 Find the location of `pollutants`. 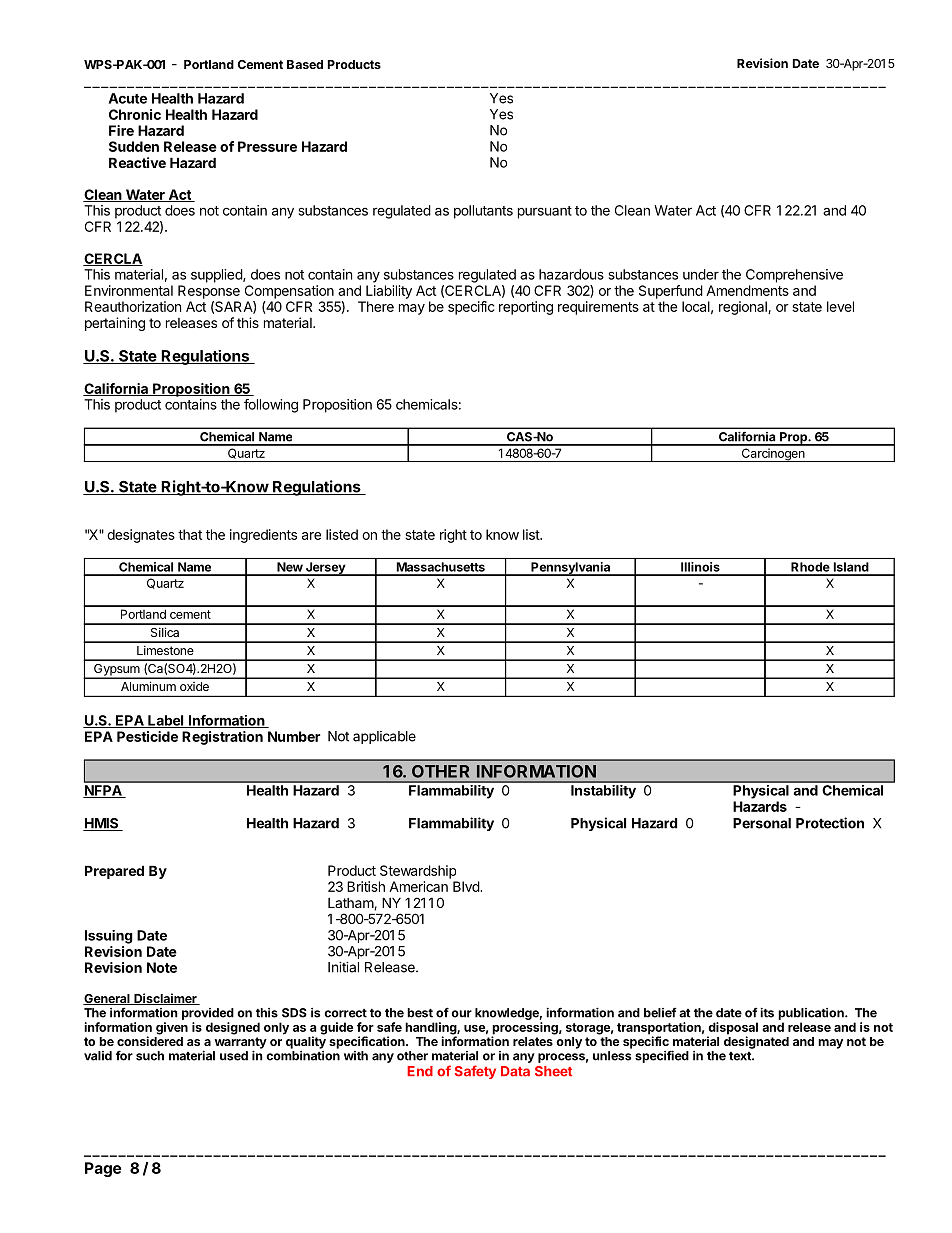

pollutants is located at coordinates (483, 212).
